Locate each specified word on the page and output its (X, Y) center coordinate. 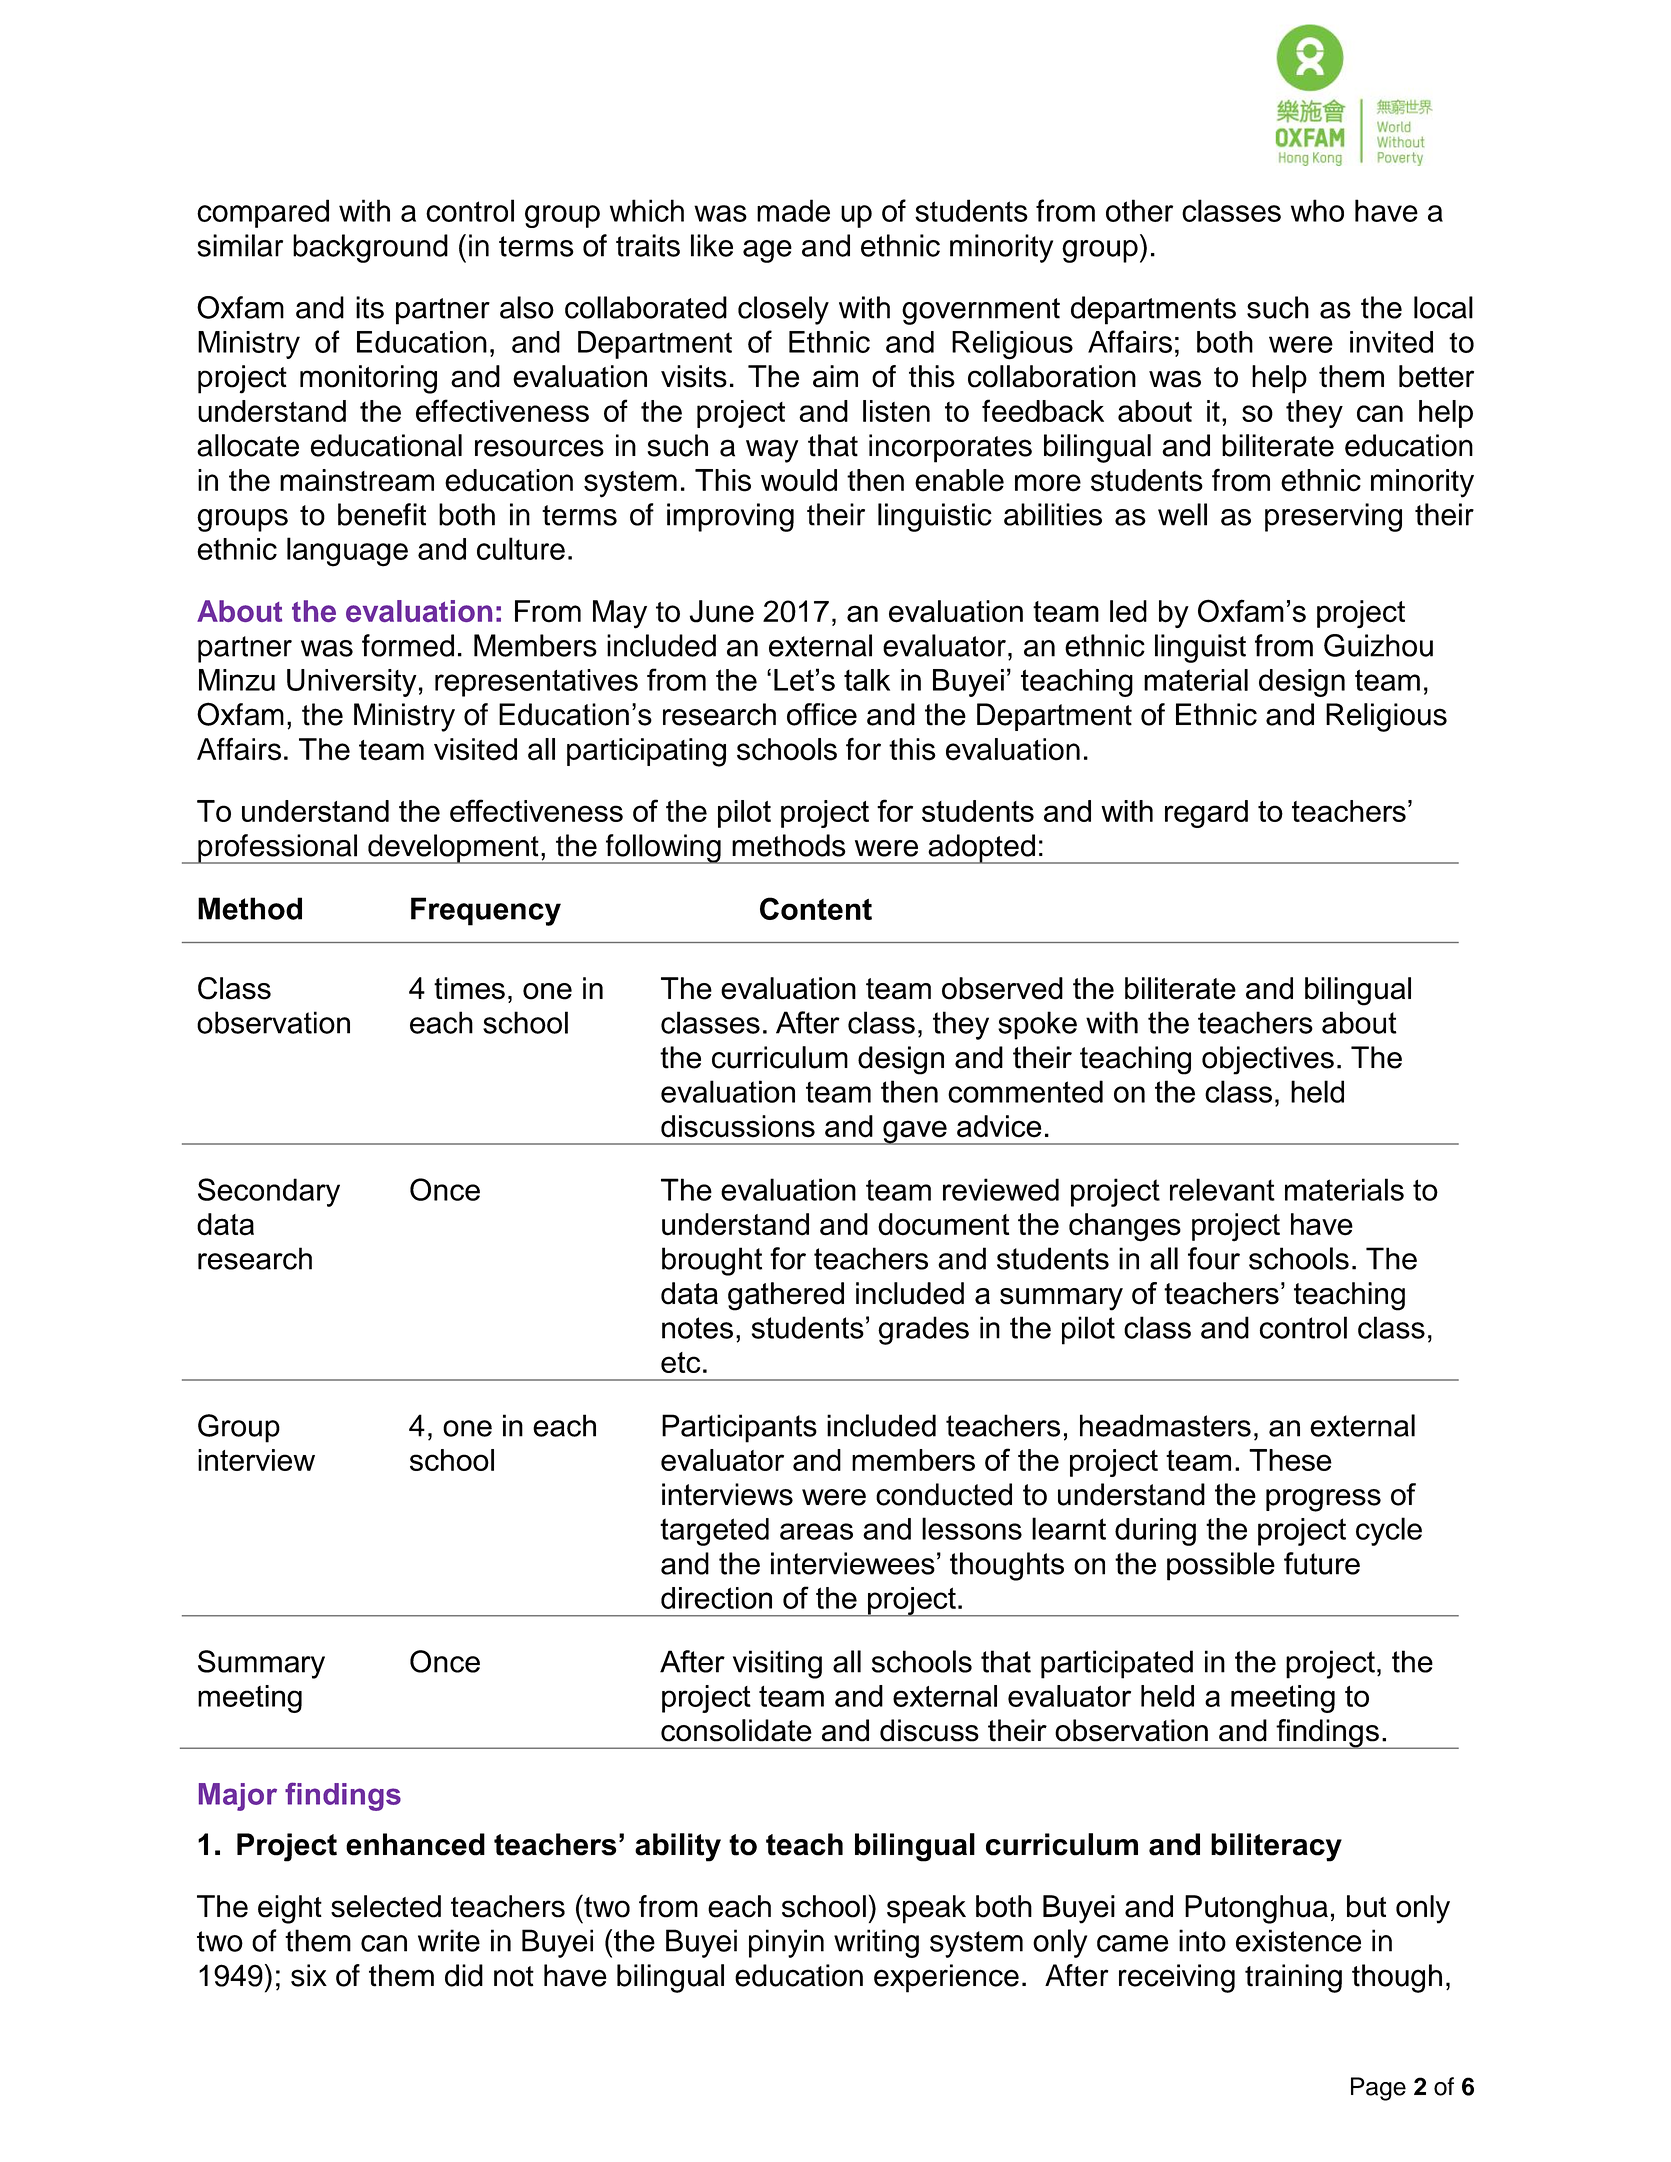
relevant (1222, 1189)
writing (876, 1943)
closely (783, 310)
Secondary (269, 1192)
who (1317, 210)
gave (915, 1132)
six (309, 1975)
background (370, 248)
